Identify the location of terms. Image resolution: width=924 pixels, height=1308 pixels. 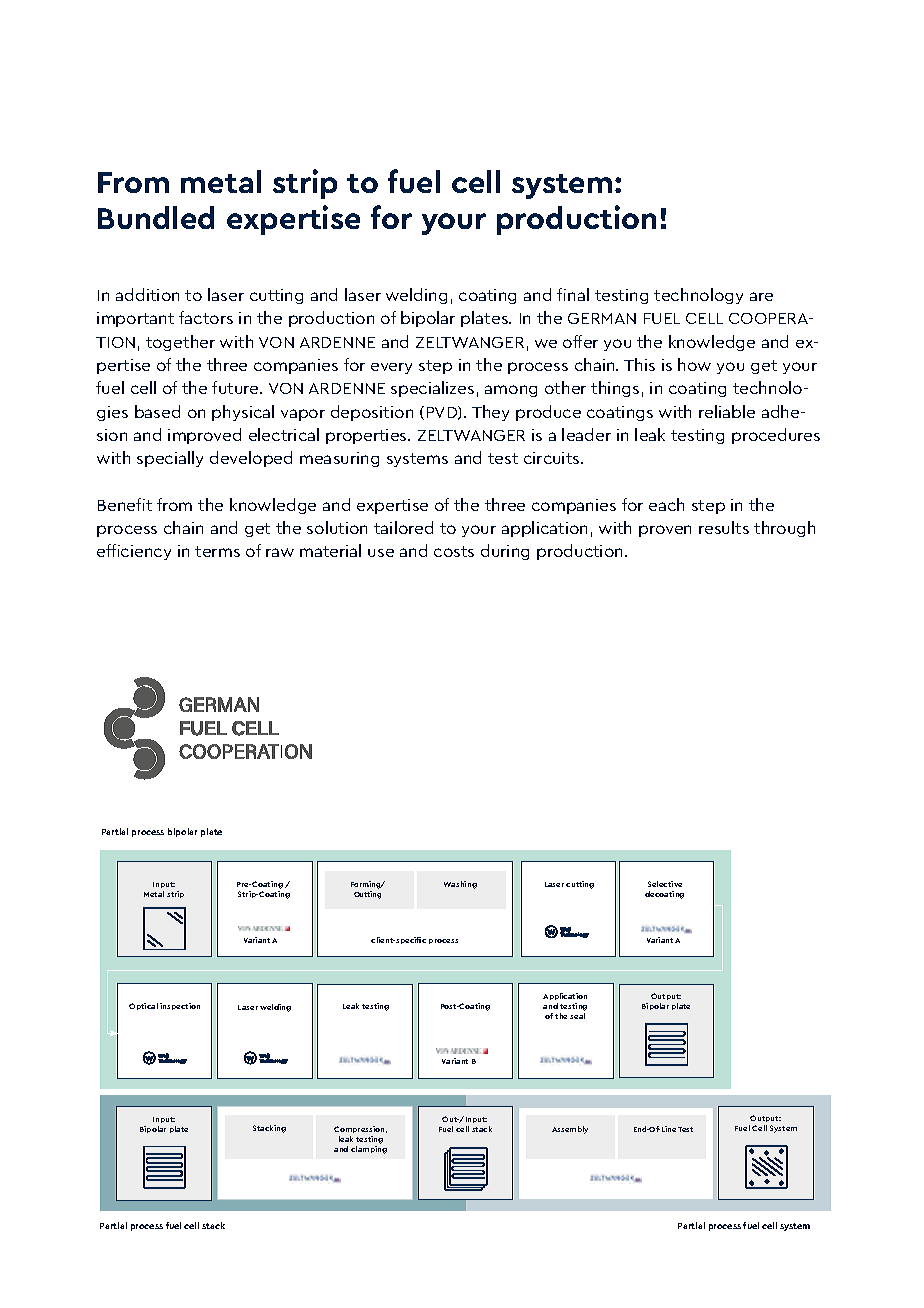
(217, 551).
